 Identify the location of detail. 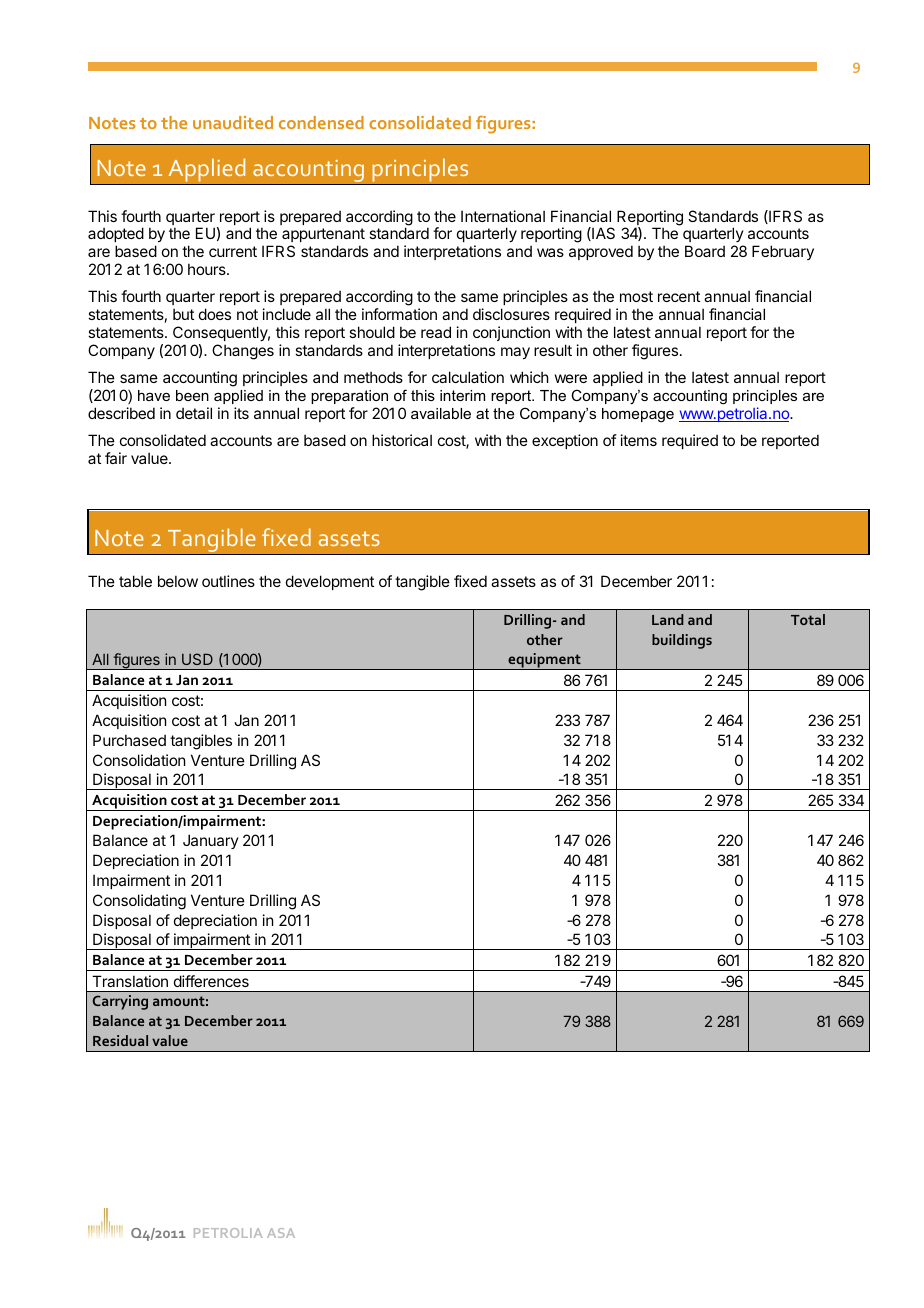
(194, 413).
